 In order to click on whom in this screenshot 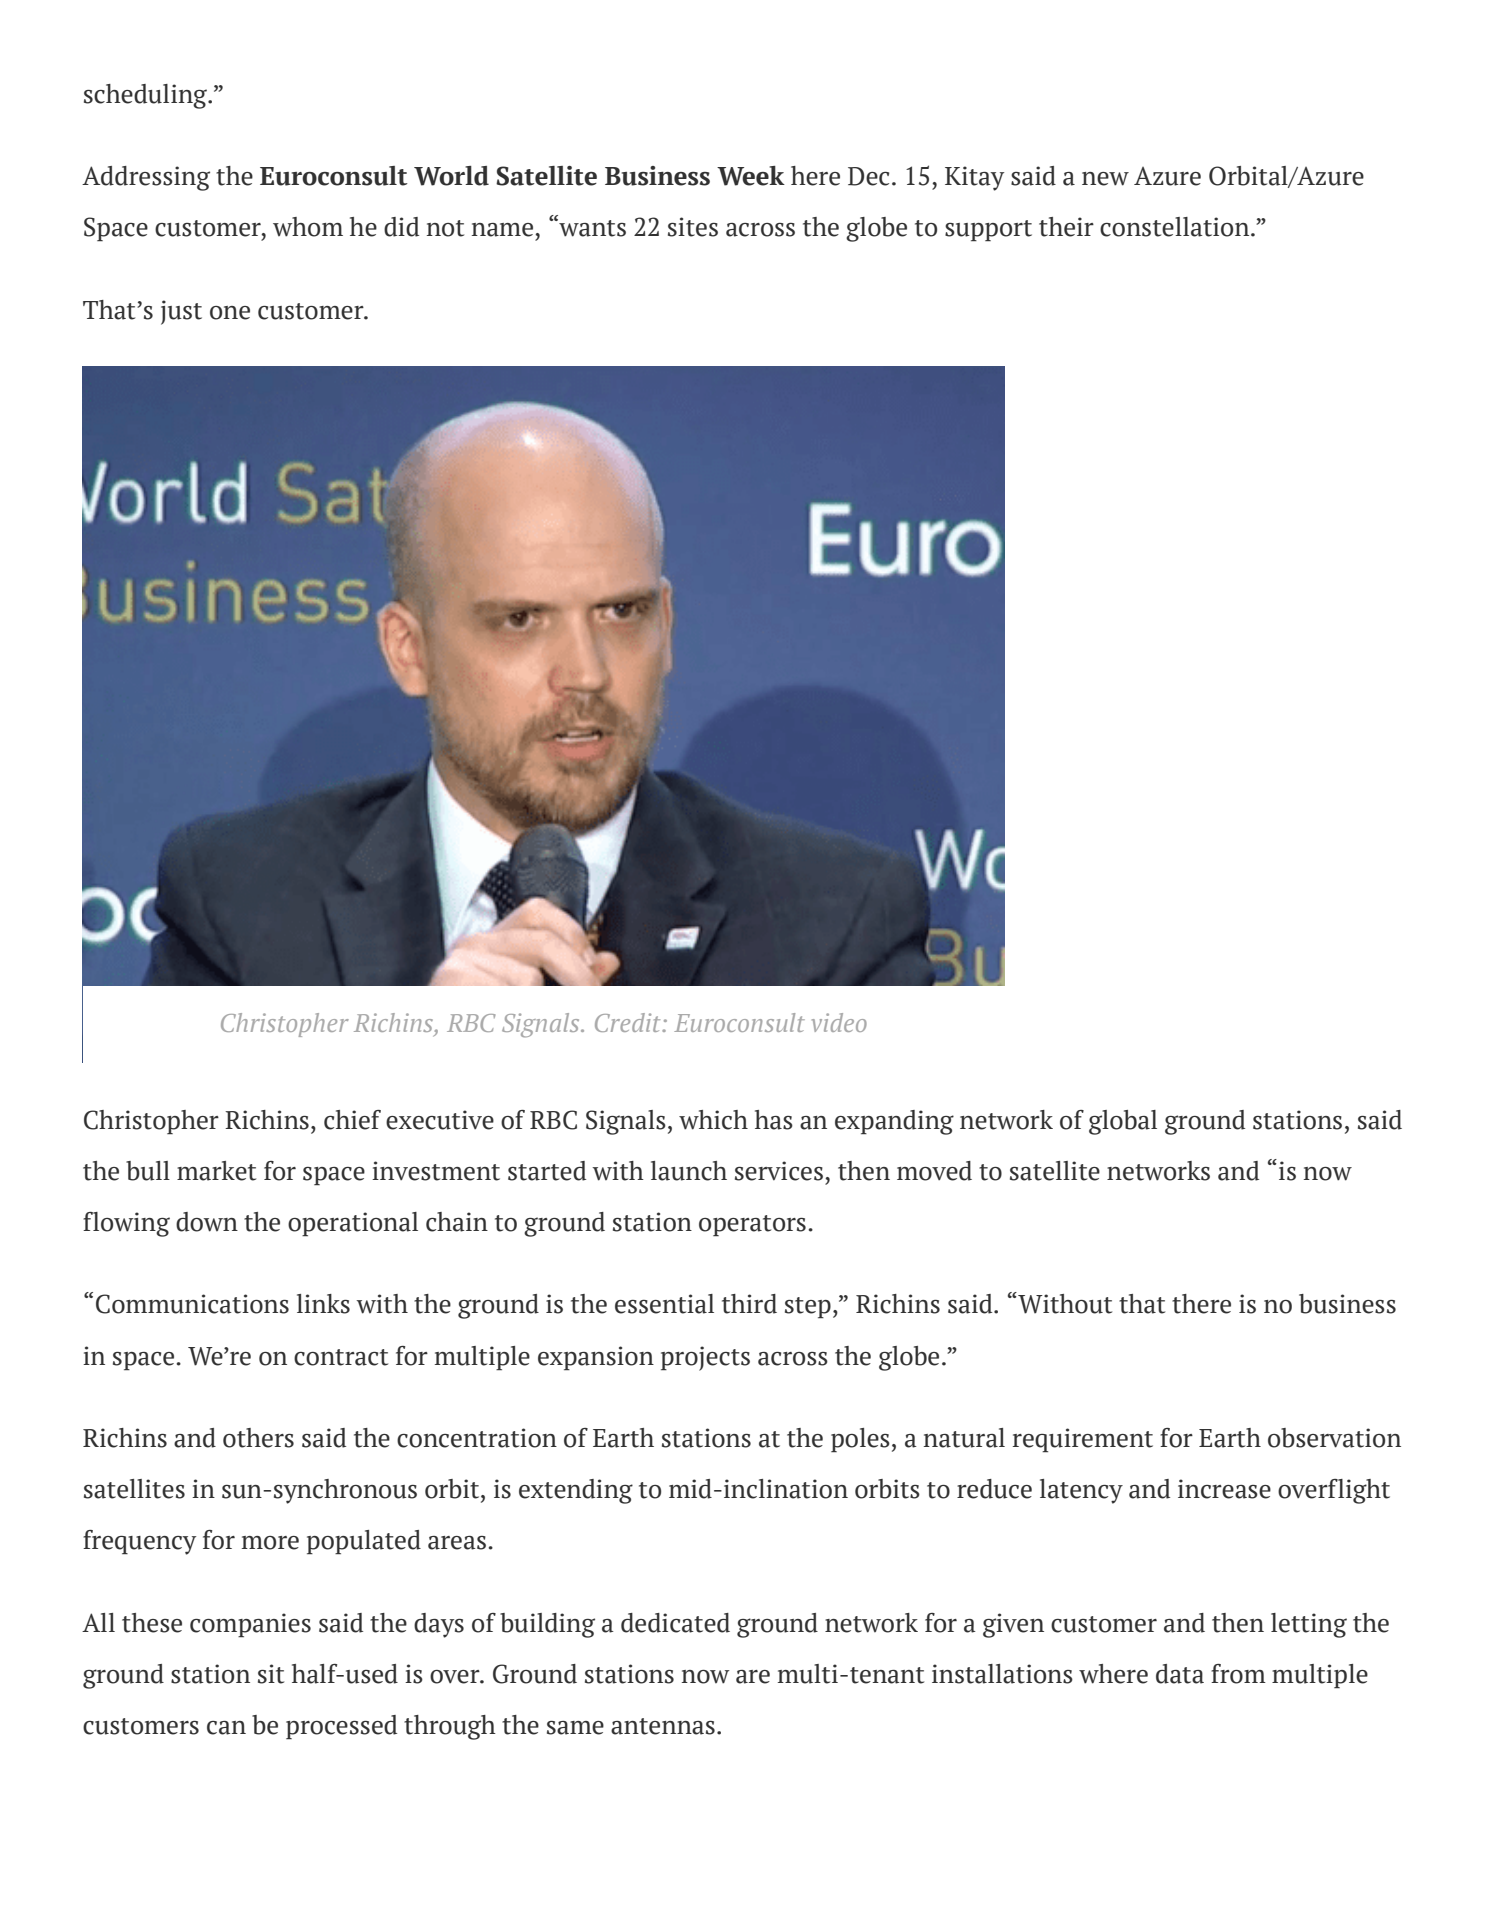, I will do `click(308, 227)`.
